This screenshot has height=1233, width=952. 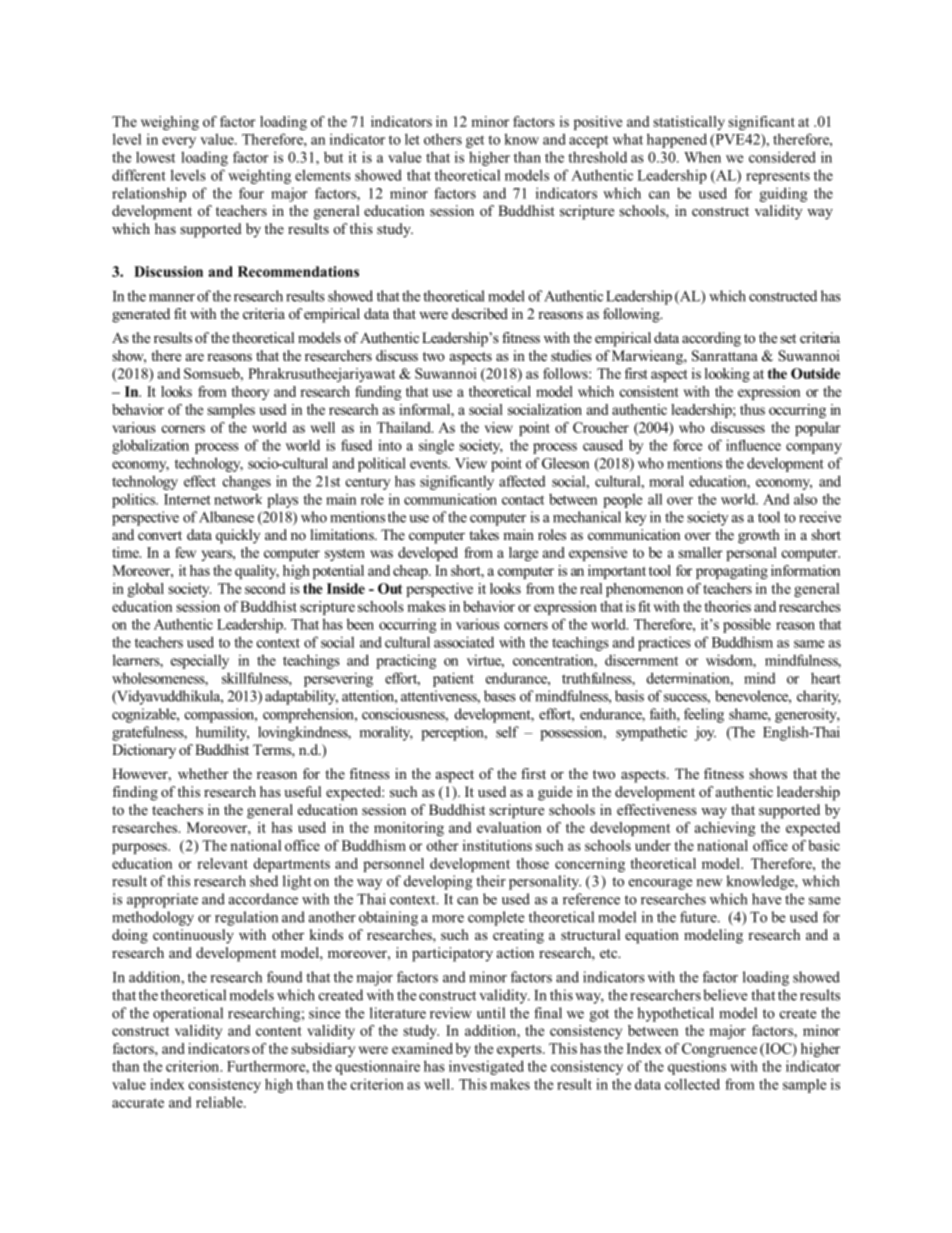 I want to click on When, so click(x=702, y=157).
